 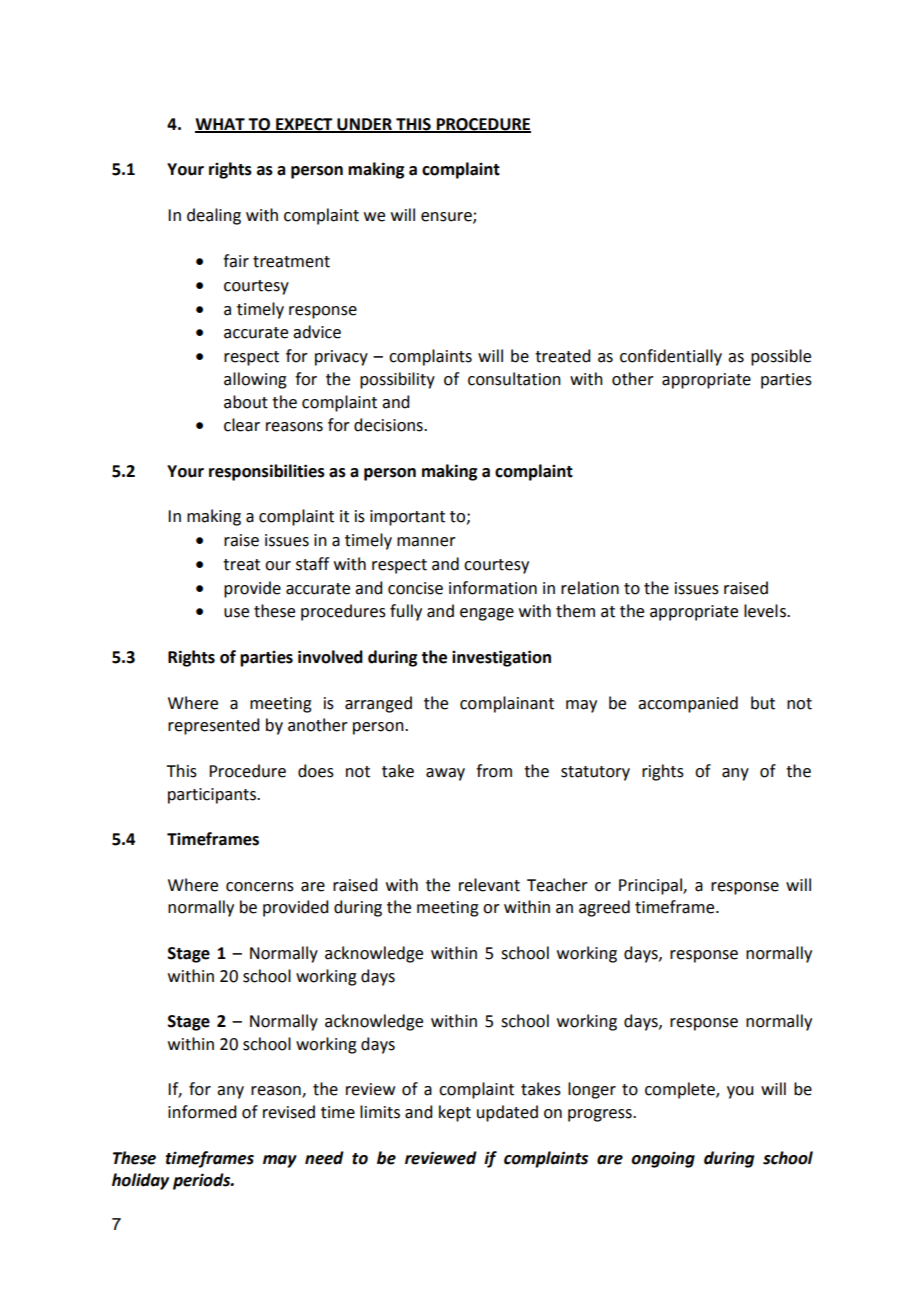 I want to click on relevant, so click(x=489, y=885).
